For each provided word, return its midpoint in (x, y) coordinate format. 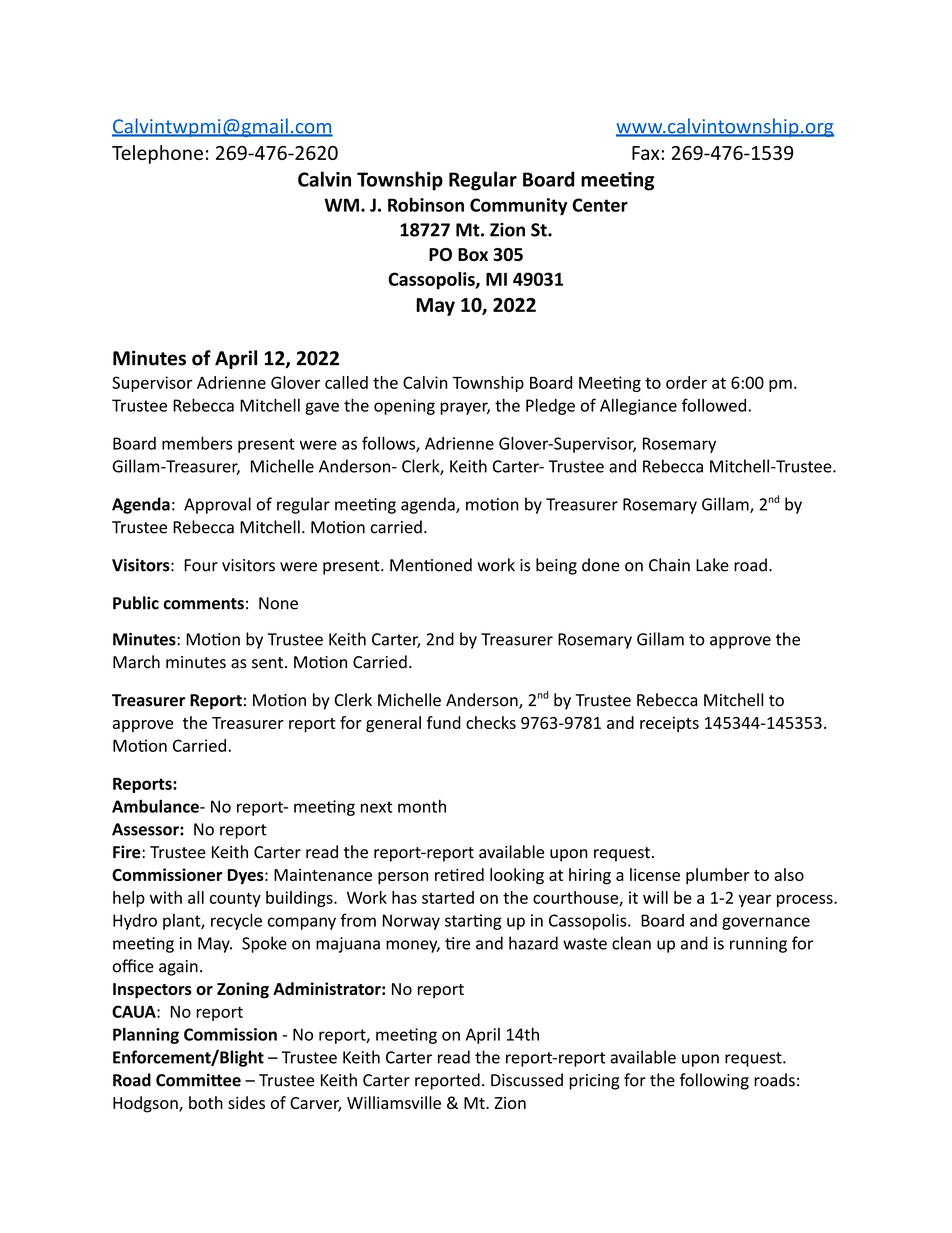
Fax (647, 153)
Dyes (247, 877)
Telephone (157, 154)
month (422, 806)
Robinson (426, 204)
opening (404, 407)
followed (714, 405)
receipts (669, 724)
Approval (217, 505)
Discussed (527, 1080)
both (206, 1102)
